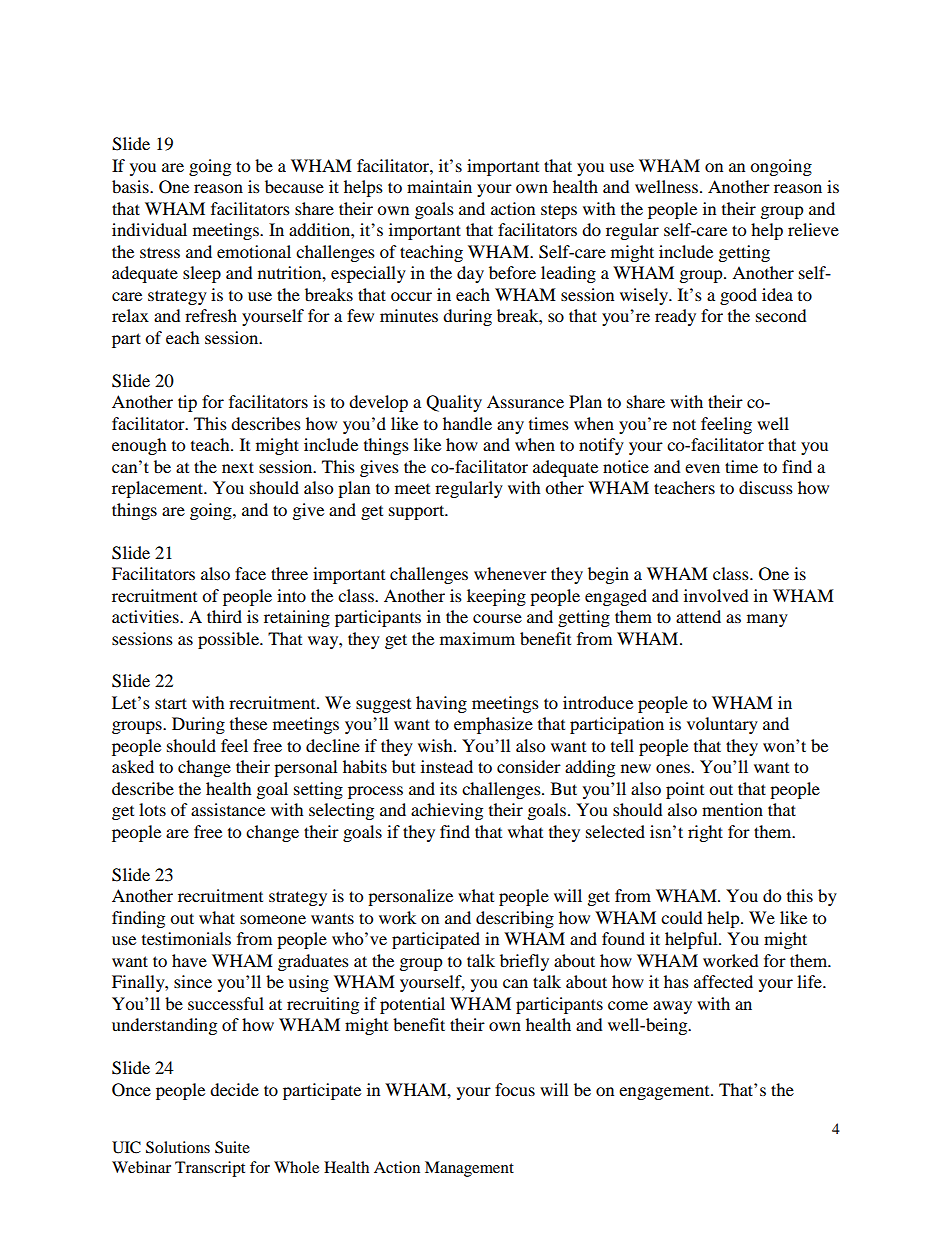 The height and width of the page is (1233, 952). Describe the element at coordinates (254, 251) in the page. I see `emotional` at that location.
